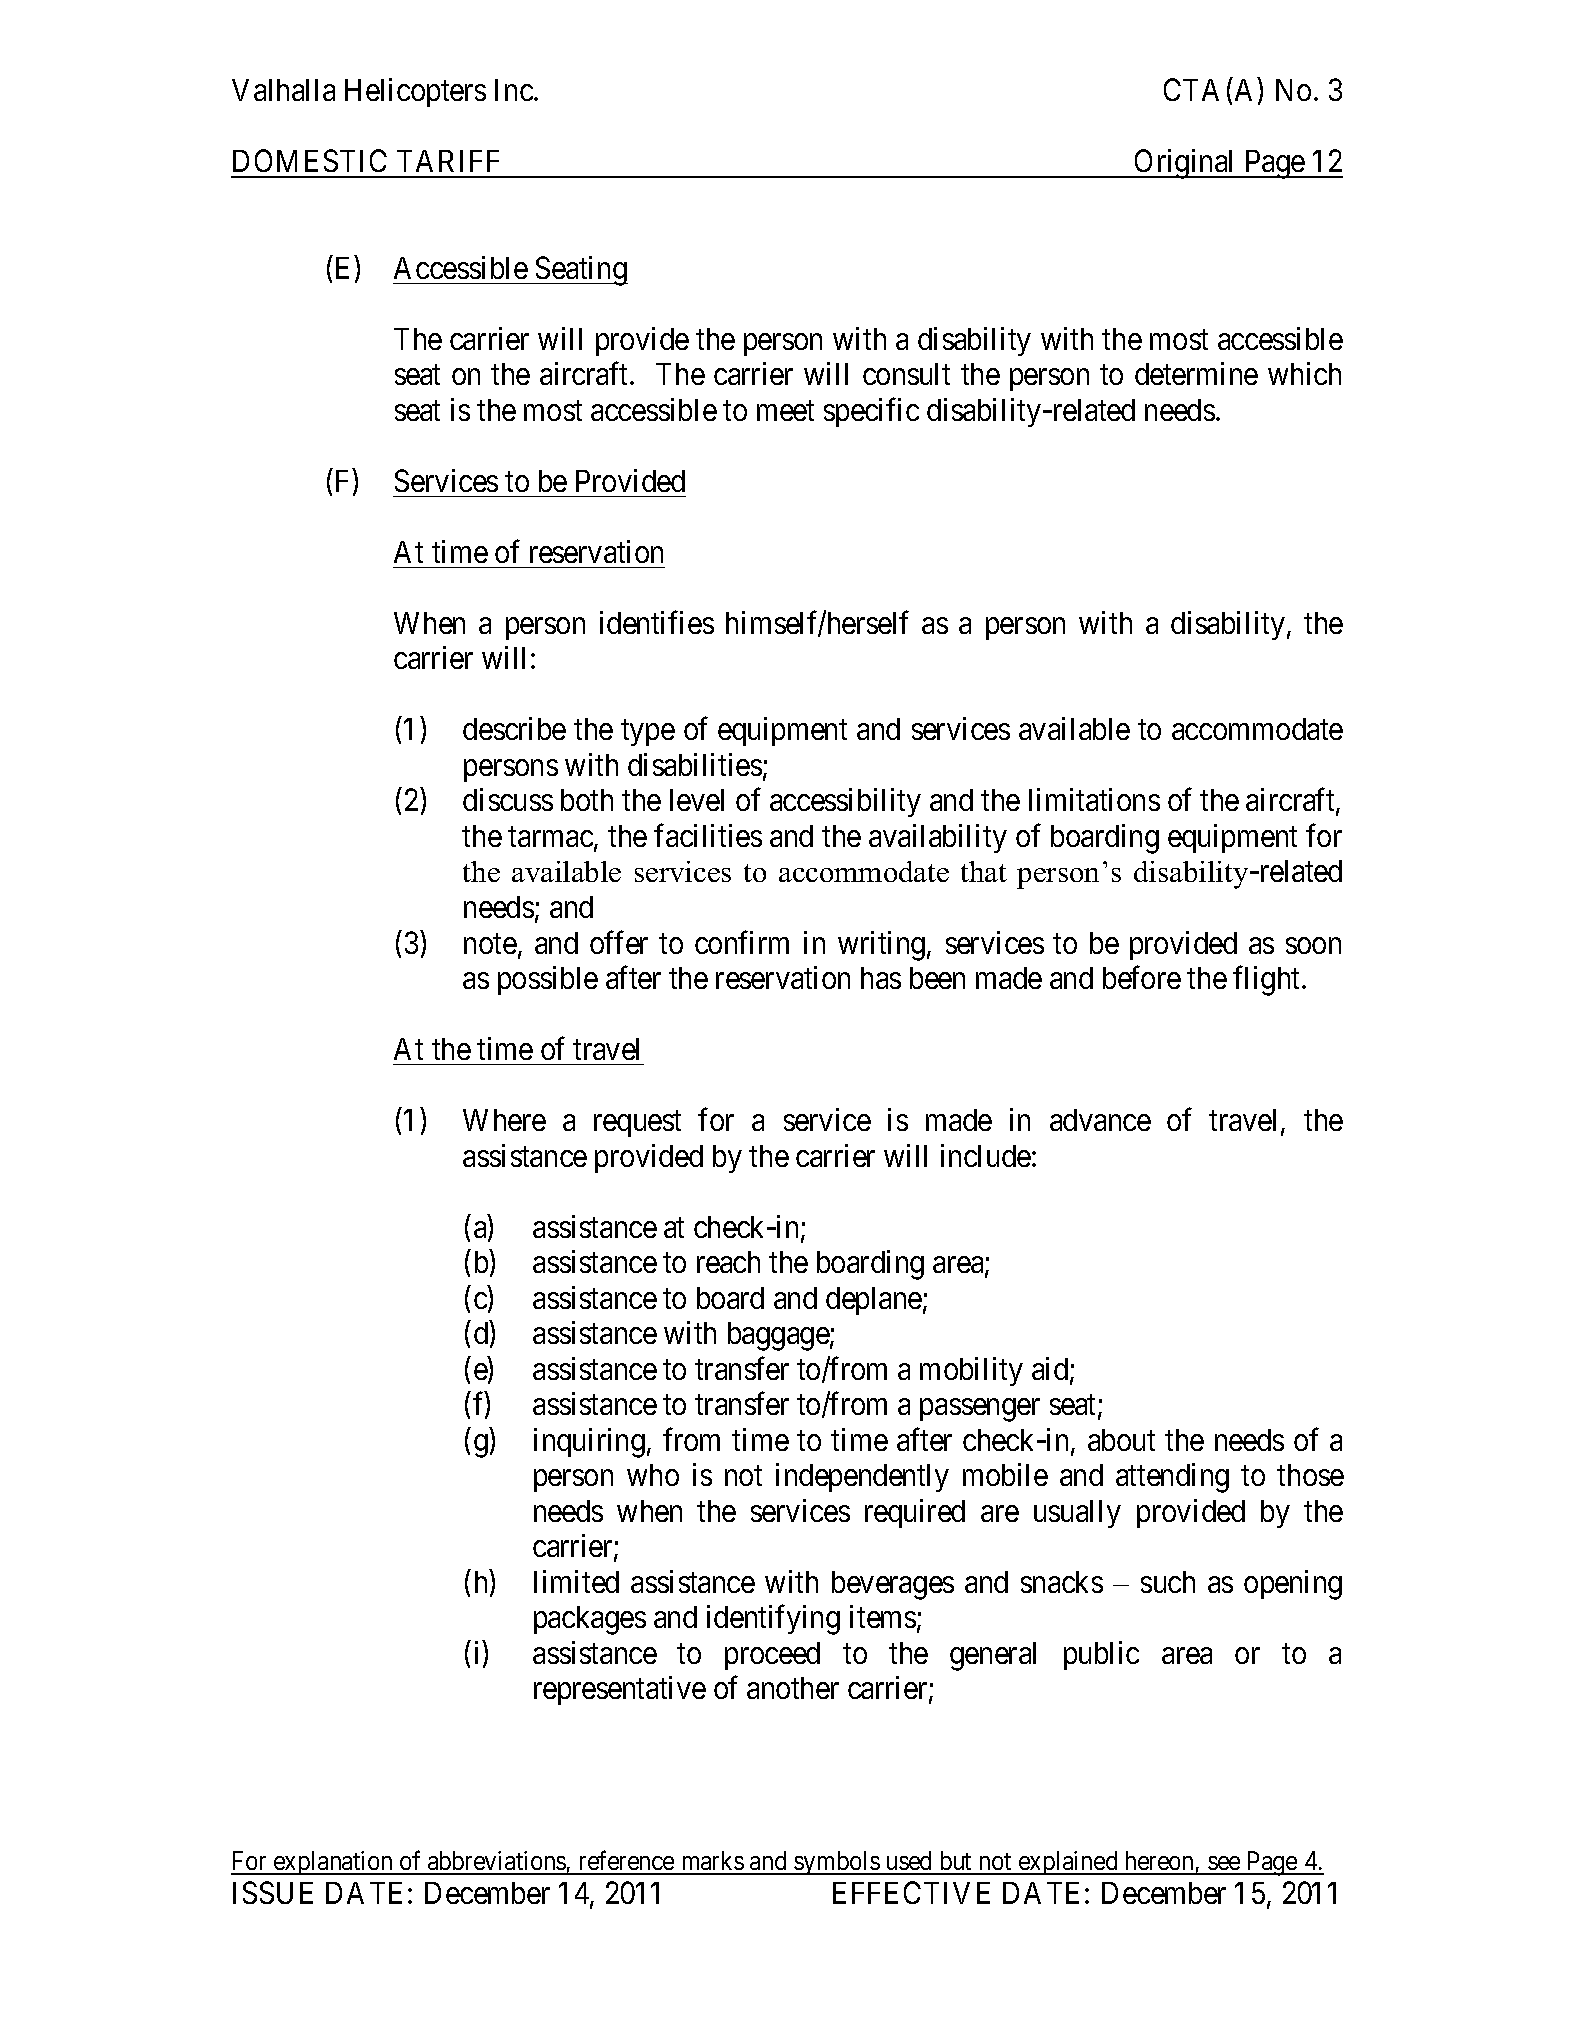  I want to click on note, so click(490, 944).
